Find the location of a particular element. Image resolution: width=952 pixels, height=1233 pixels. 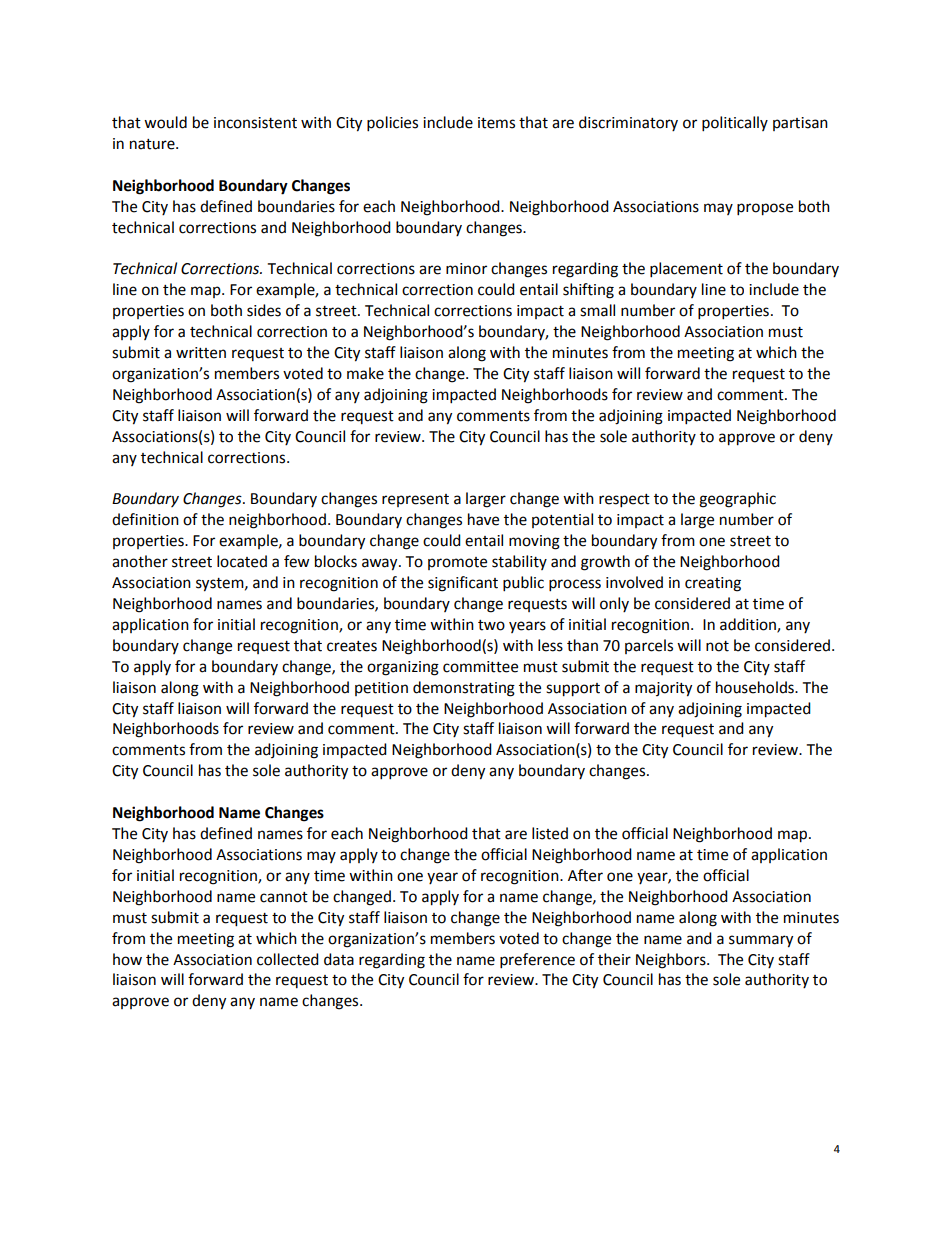

preference is located at coordinates (537, 961).
